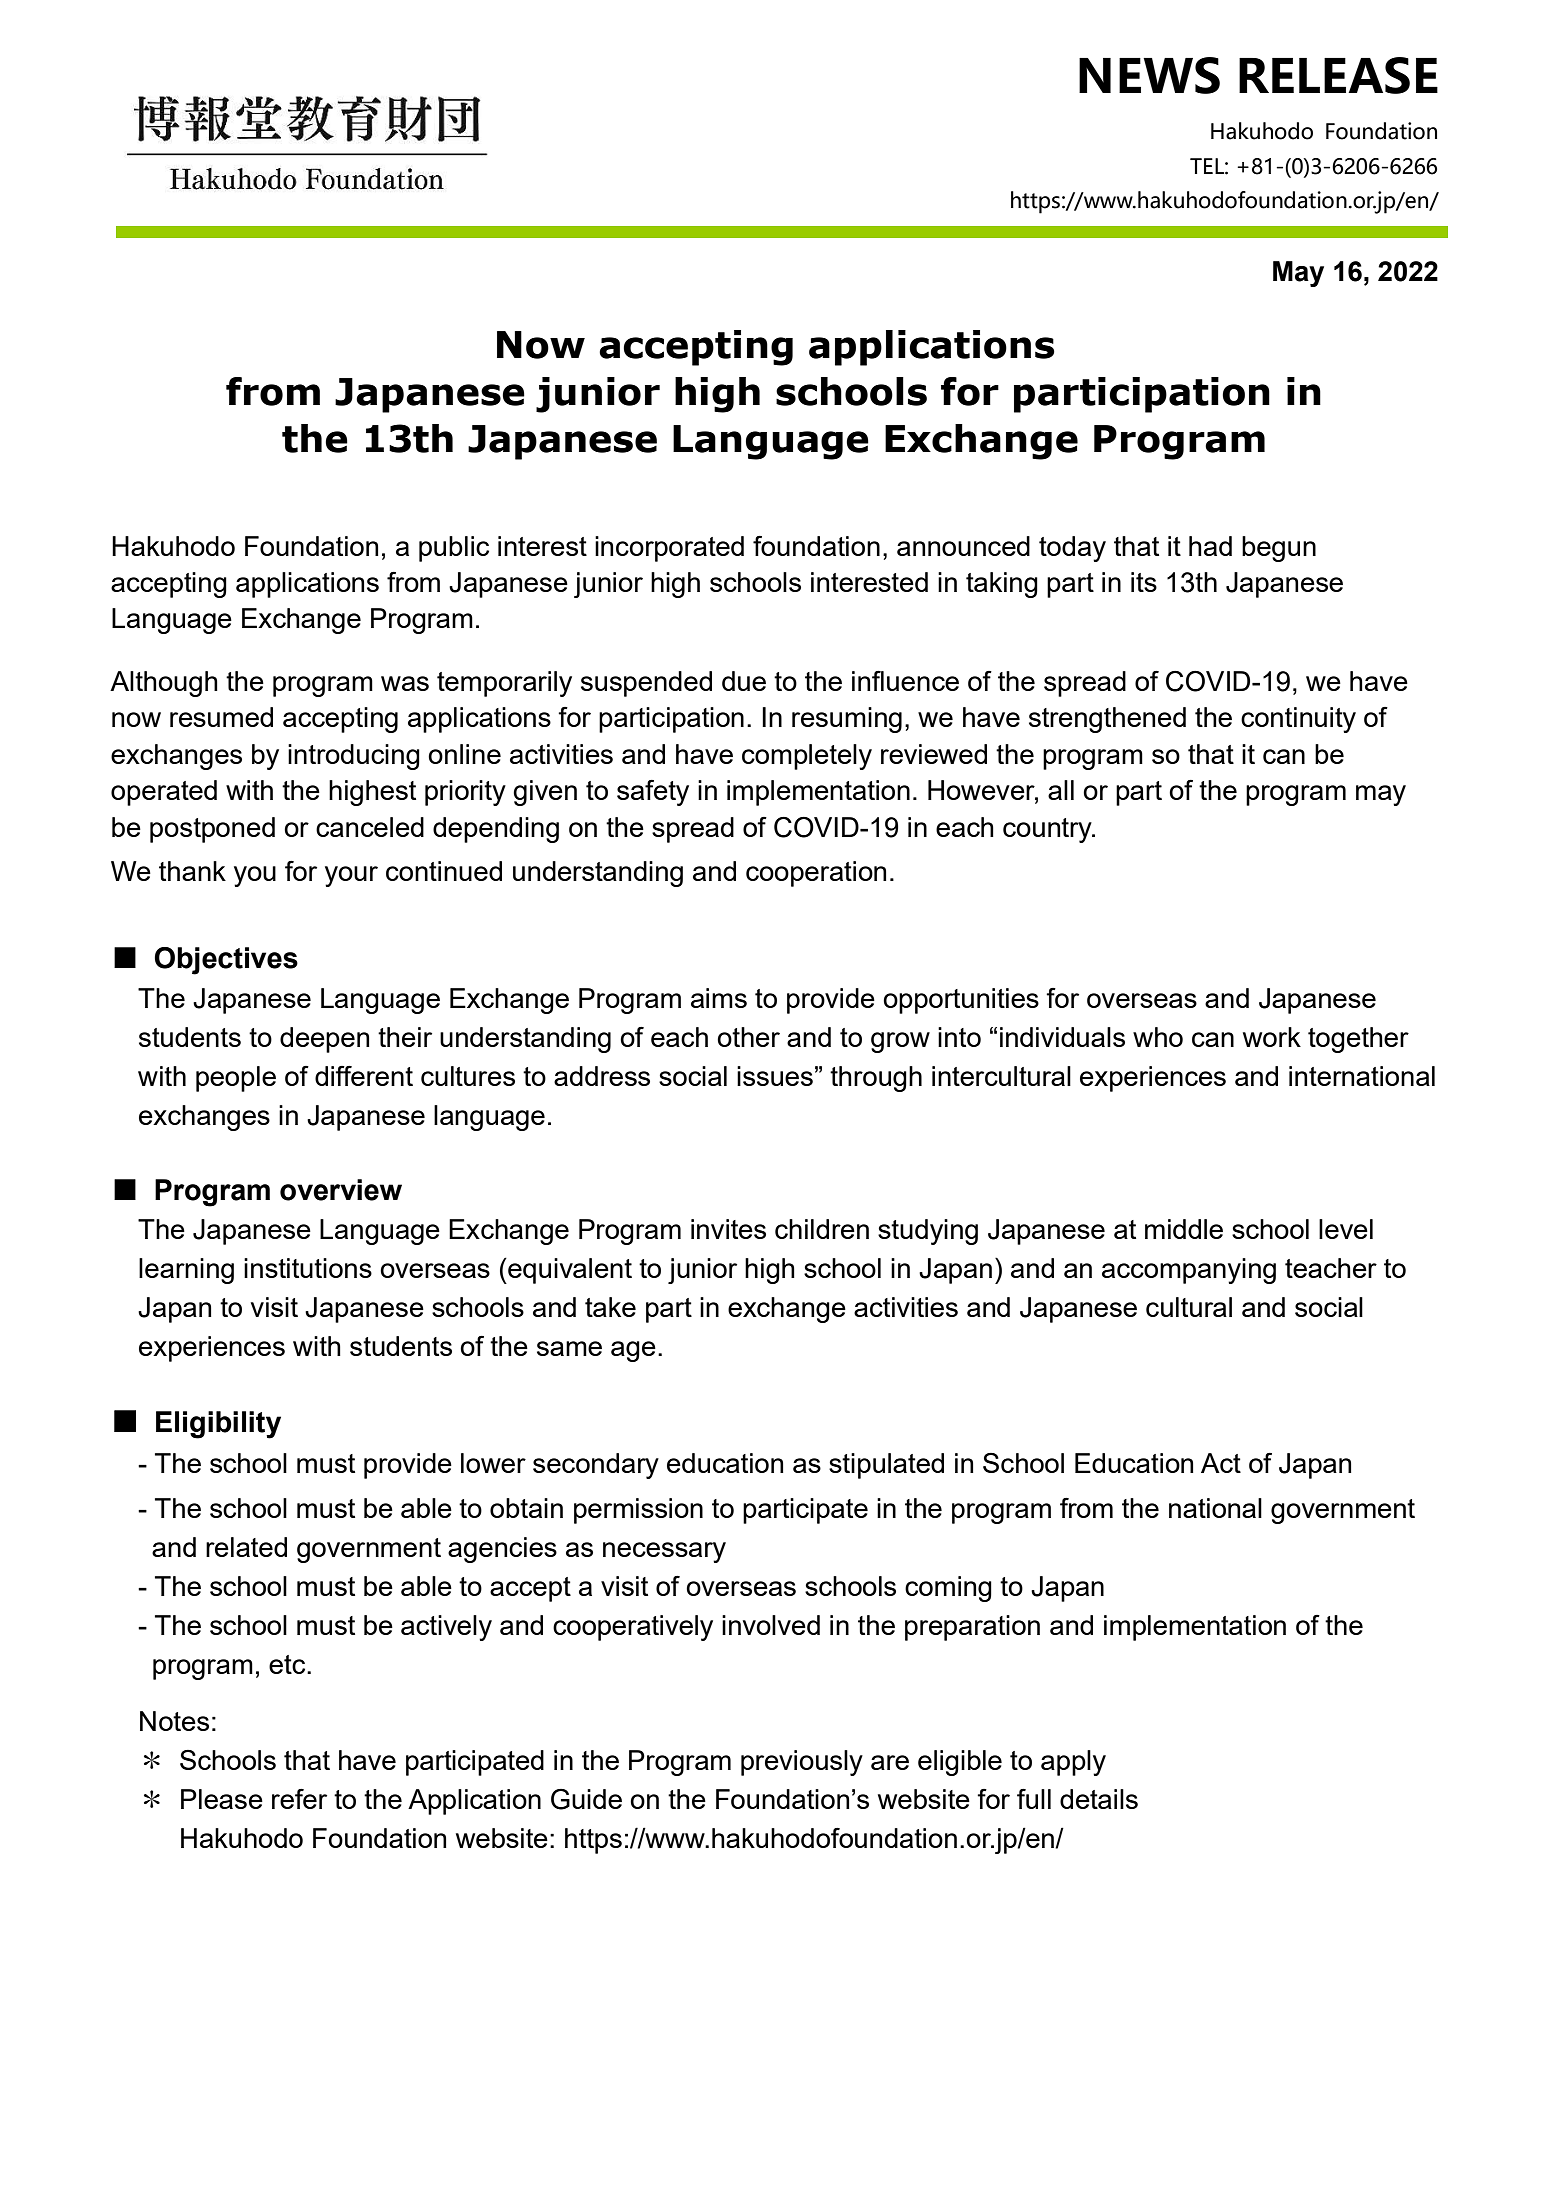 The image size is (1549, 2191). Describe the element at coordinates (299, 1799) in the screenshot. I see `refer` at that location.
